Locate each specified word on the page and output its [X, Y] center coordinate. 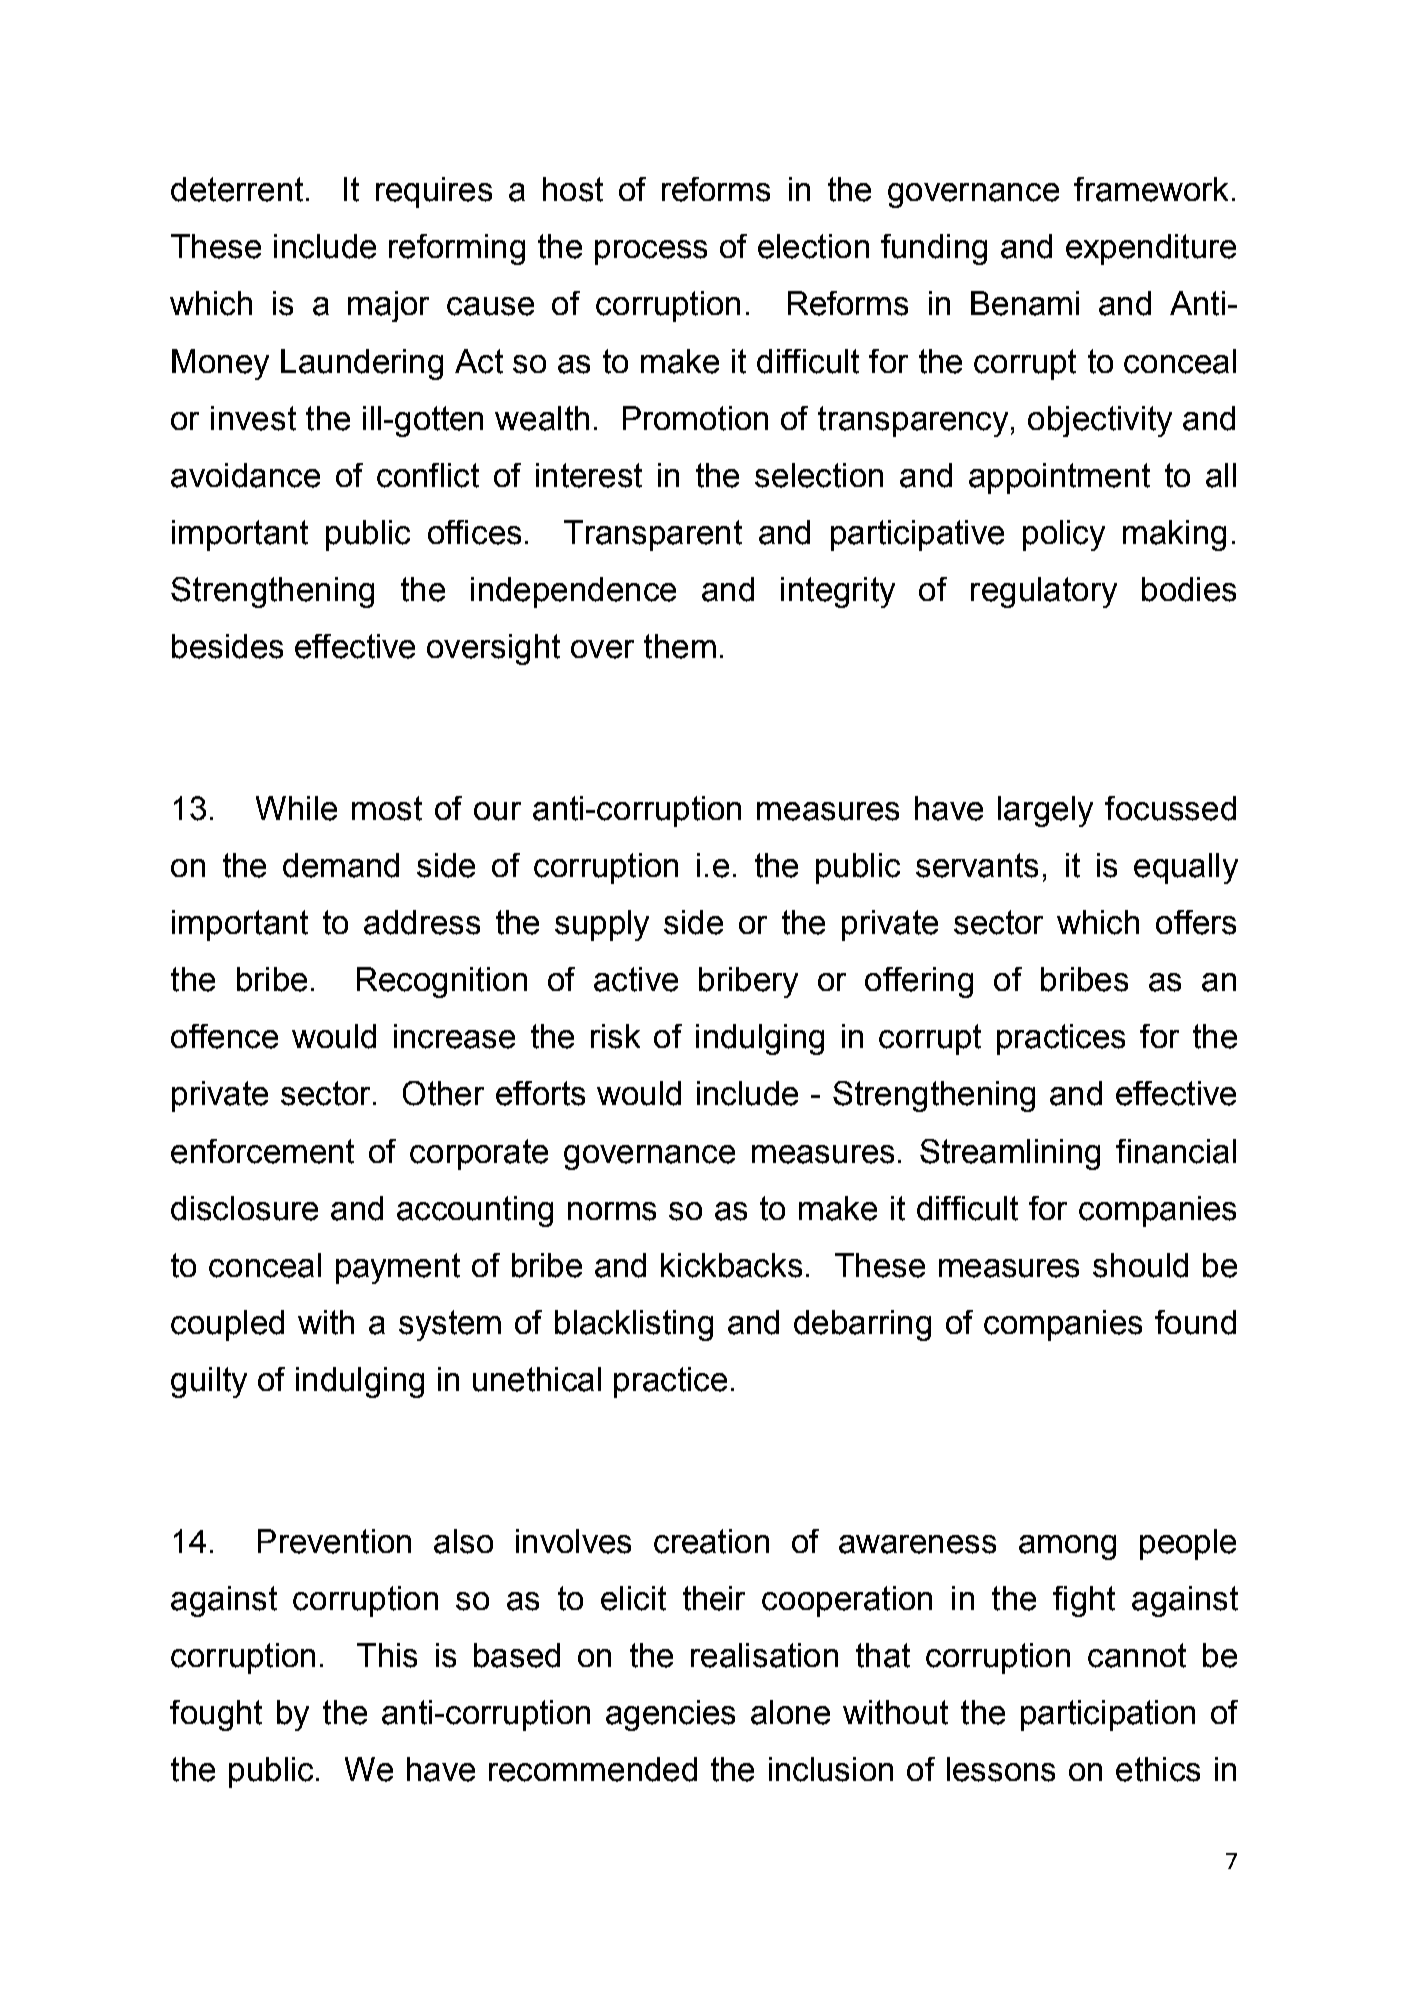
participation [1108, 1715]
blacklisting [634, 1325]
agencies [670, 1715]
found [1195, 1322]
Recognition [442, 982]
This [387, 1655]
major [388, 306]
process [651, 252]
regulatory [1044, 592]
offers [1196, 922]
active [636, 979]
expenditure [1151, 249]
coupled [227, 1325]
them [680, 646]
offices [474, 532]
